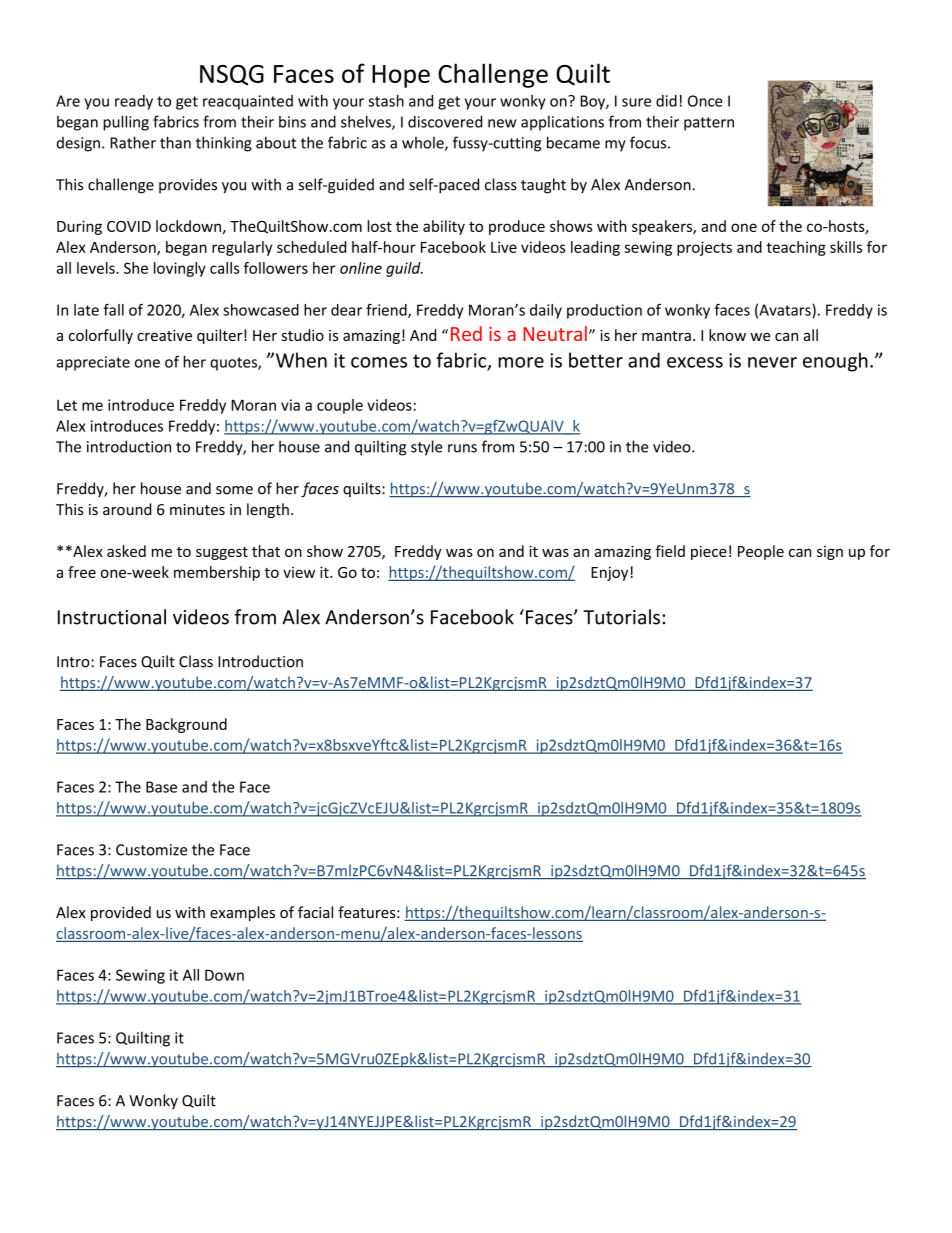  Describe the element at coordinates (445, 121) in the image. I see `discovered` at that location.
